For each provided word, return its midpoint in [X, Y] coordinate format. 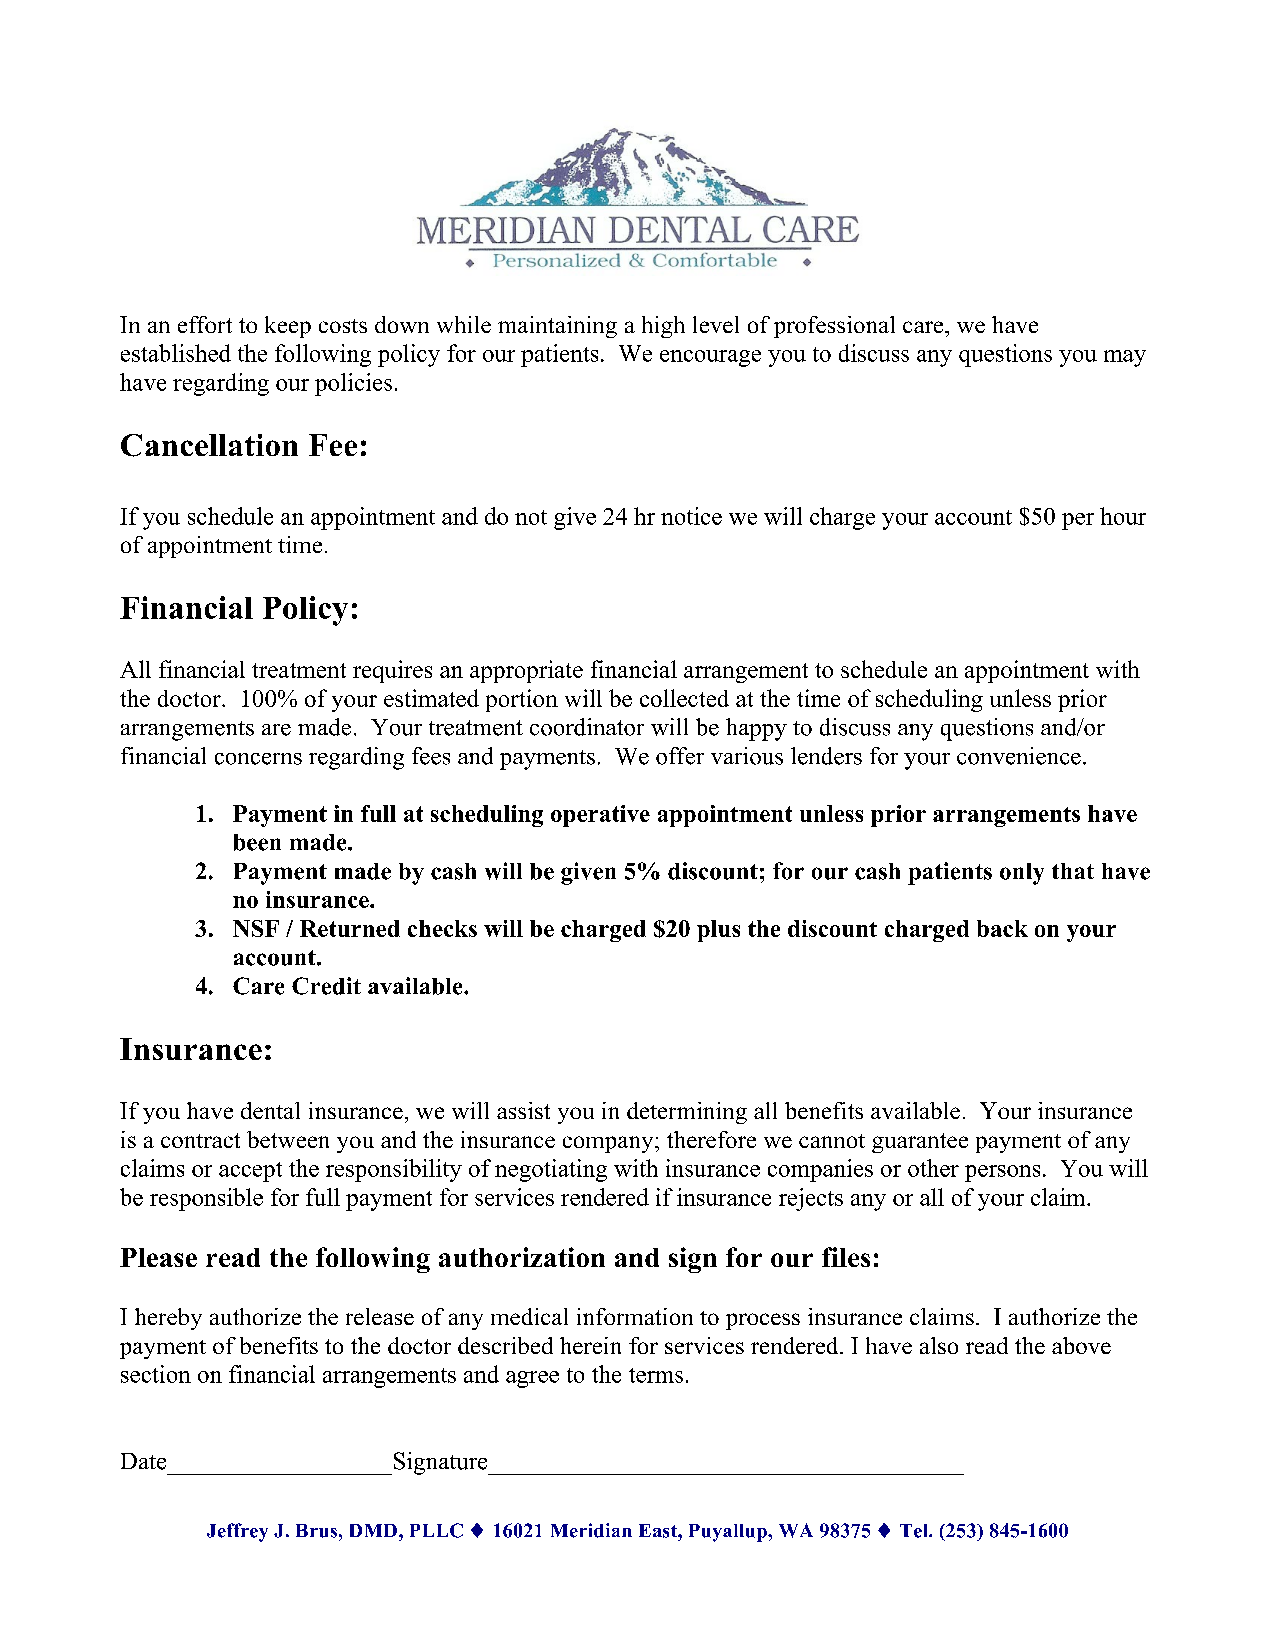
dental [270, 1110]
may [1125, 358]
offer [680, 756]
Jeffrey [237, 1532]
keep [288, 327]
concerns [258, 759]
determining [687, 1113]
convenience [1019, 756]
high [663, 327]
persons [1002, 1173]
